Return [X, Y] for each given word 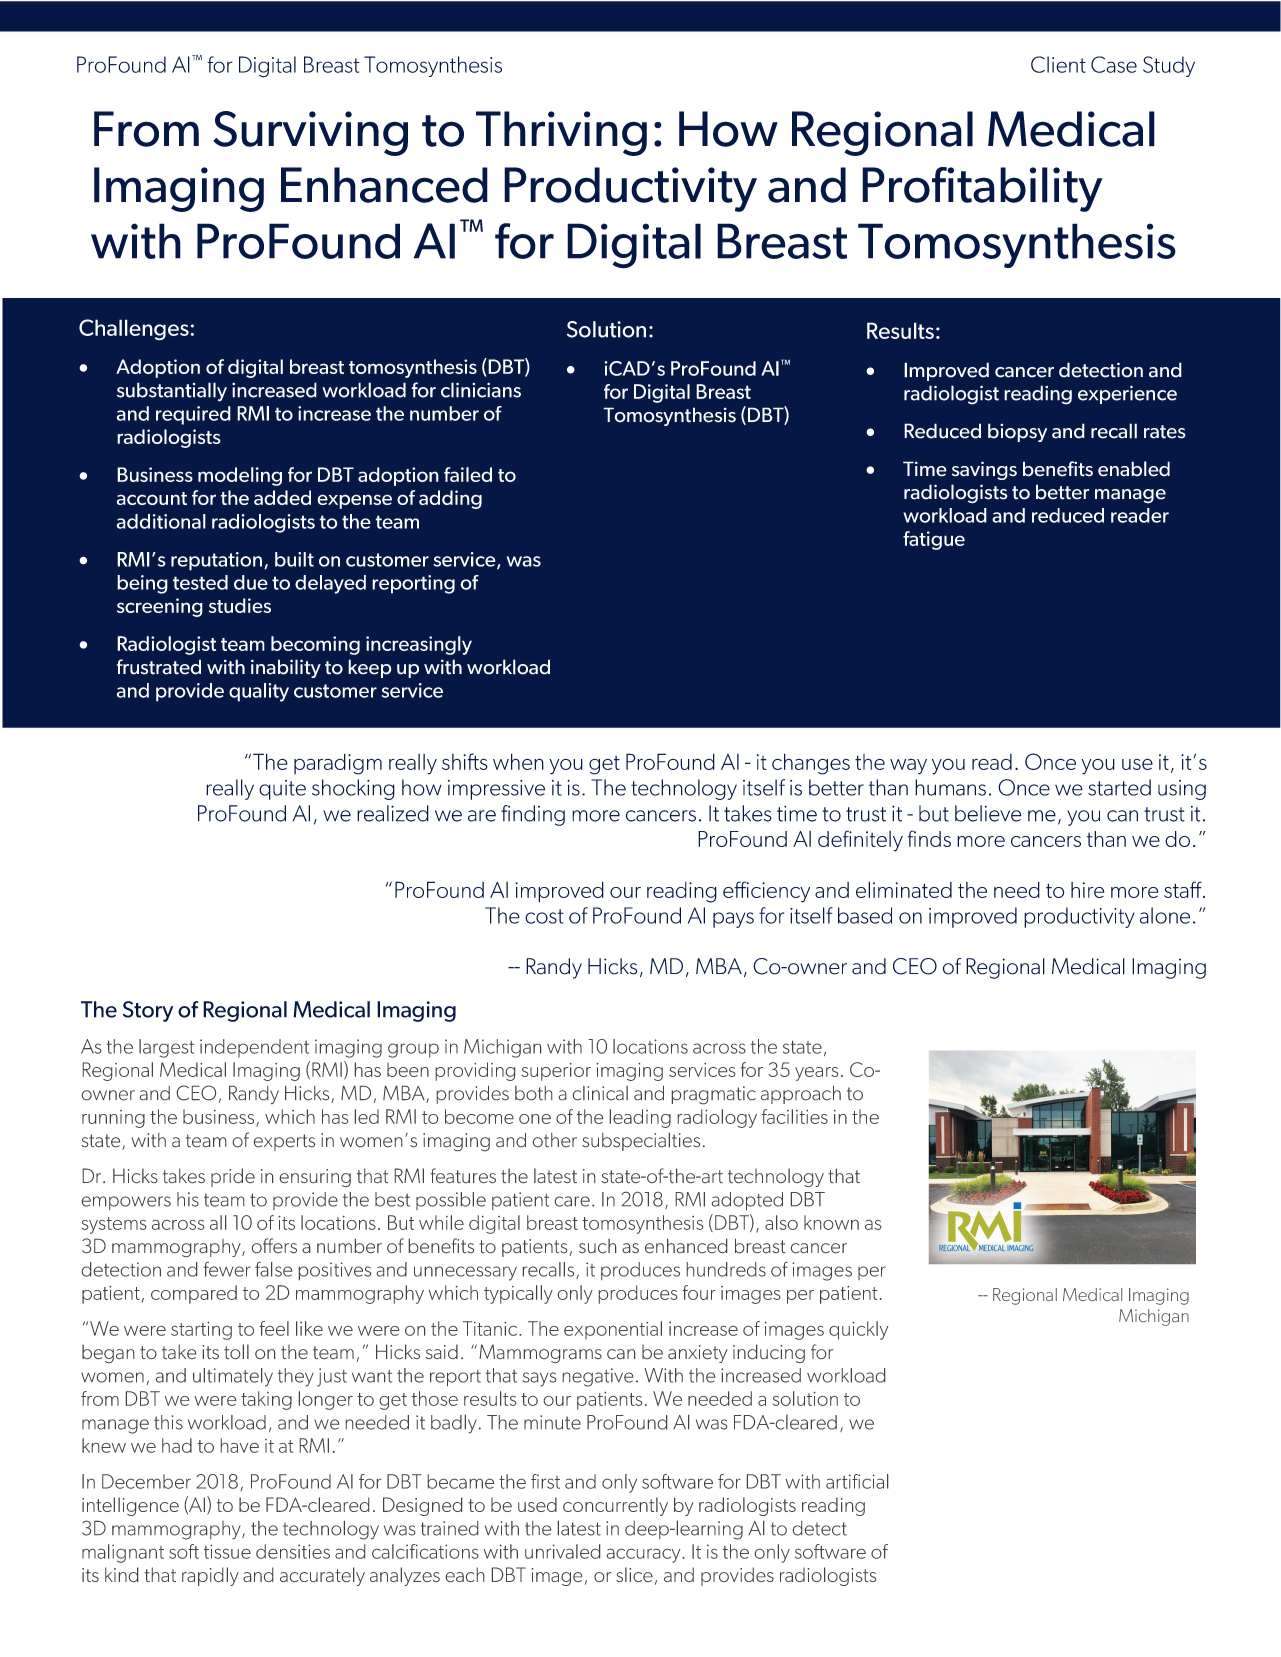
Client [1058, 64]
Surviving [311, 133]
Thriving [561, 133]
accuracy [645, 1556]
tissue [227, 1551]
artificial [857, 1481]
